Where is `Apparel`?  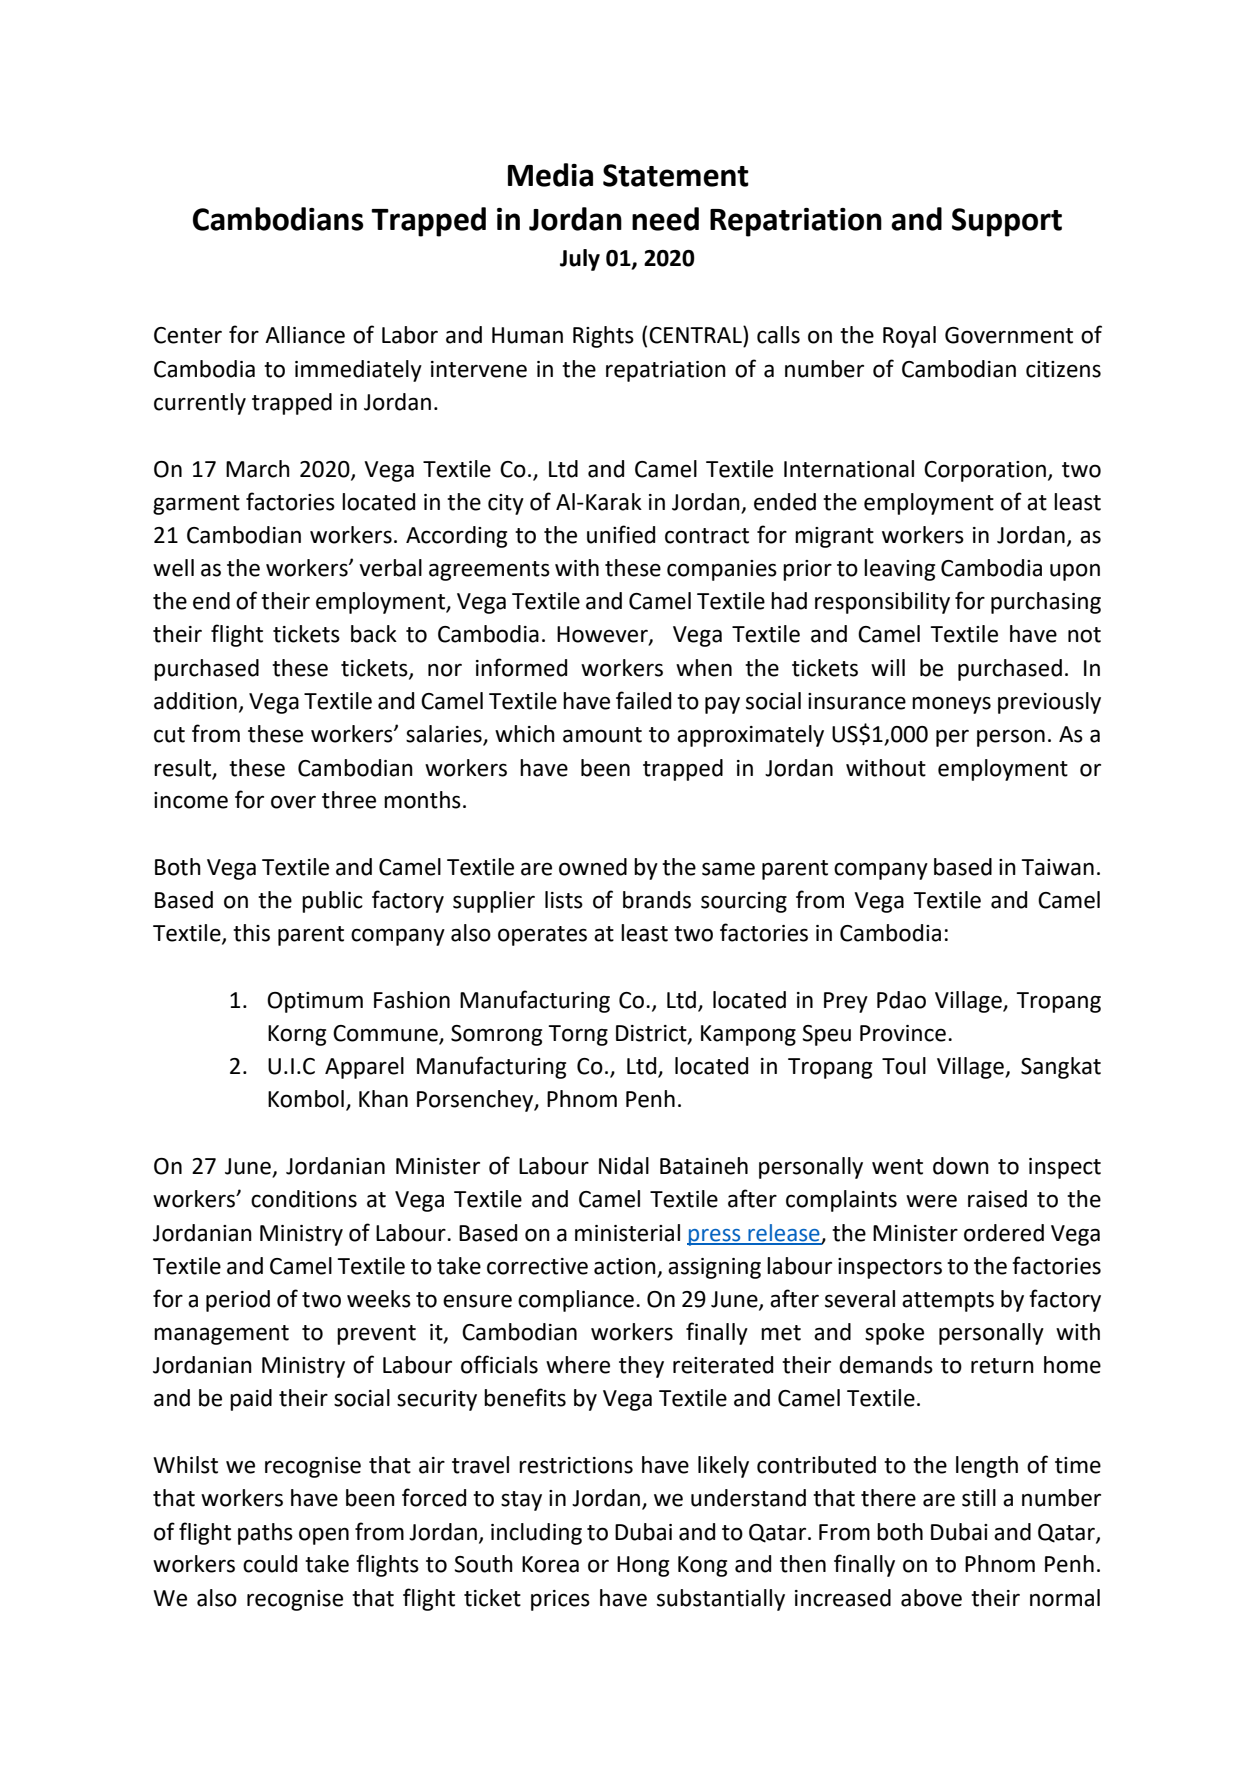
Apparel is located at coordinates (364, 1068).
